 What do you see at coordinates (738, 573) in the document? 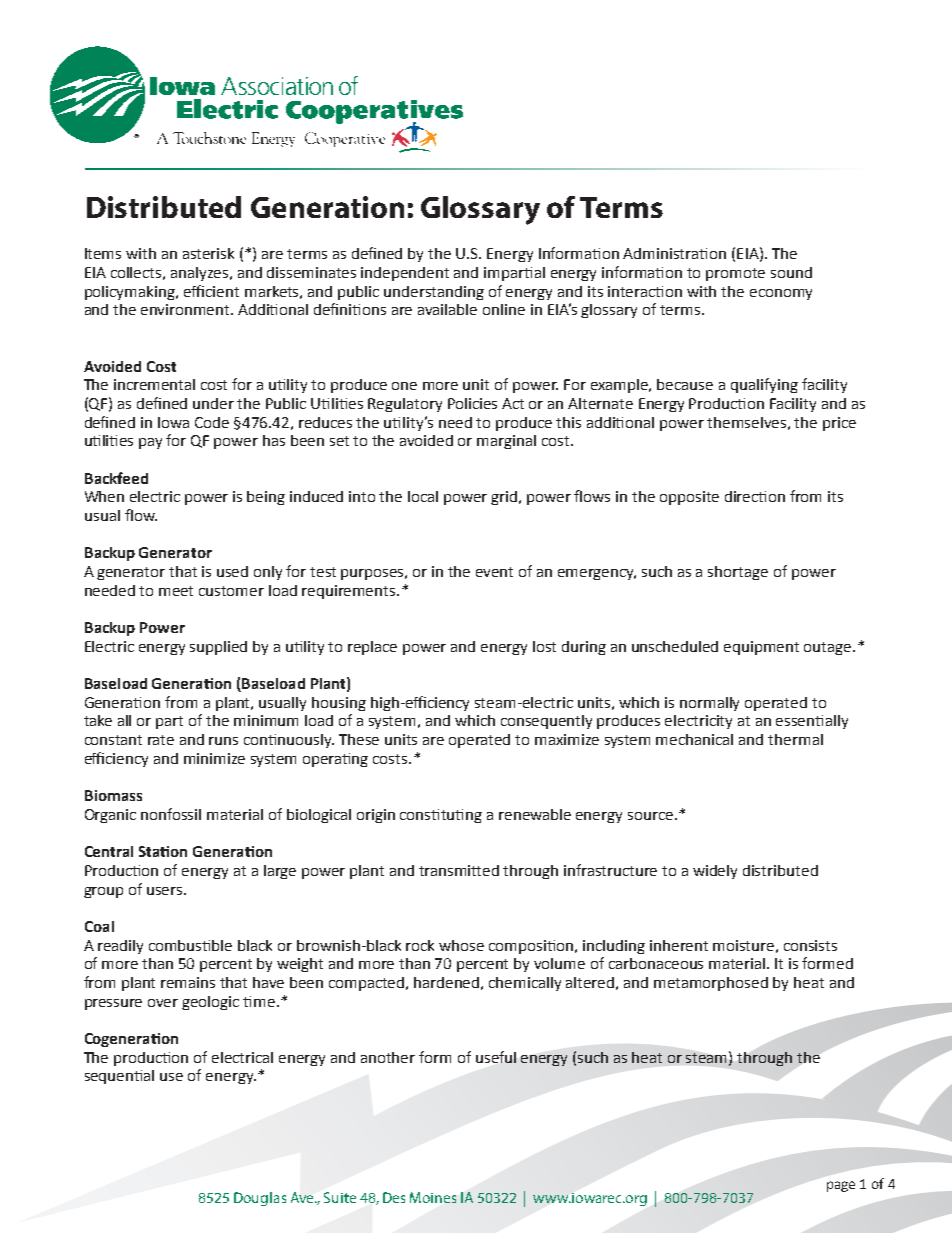
I see `shortage` at bounding box center [738, 573].
